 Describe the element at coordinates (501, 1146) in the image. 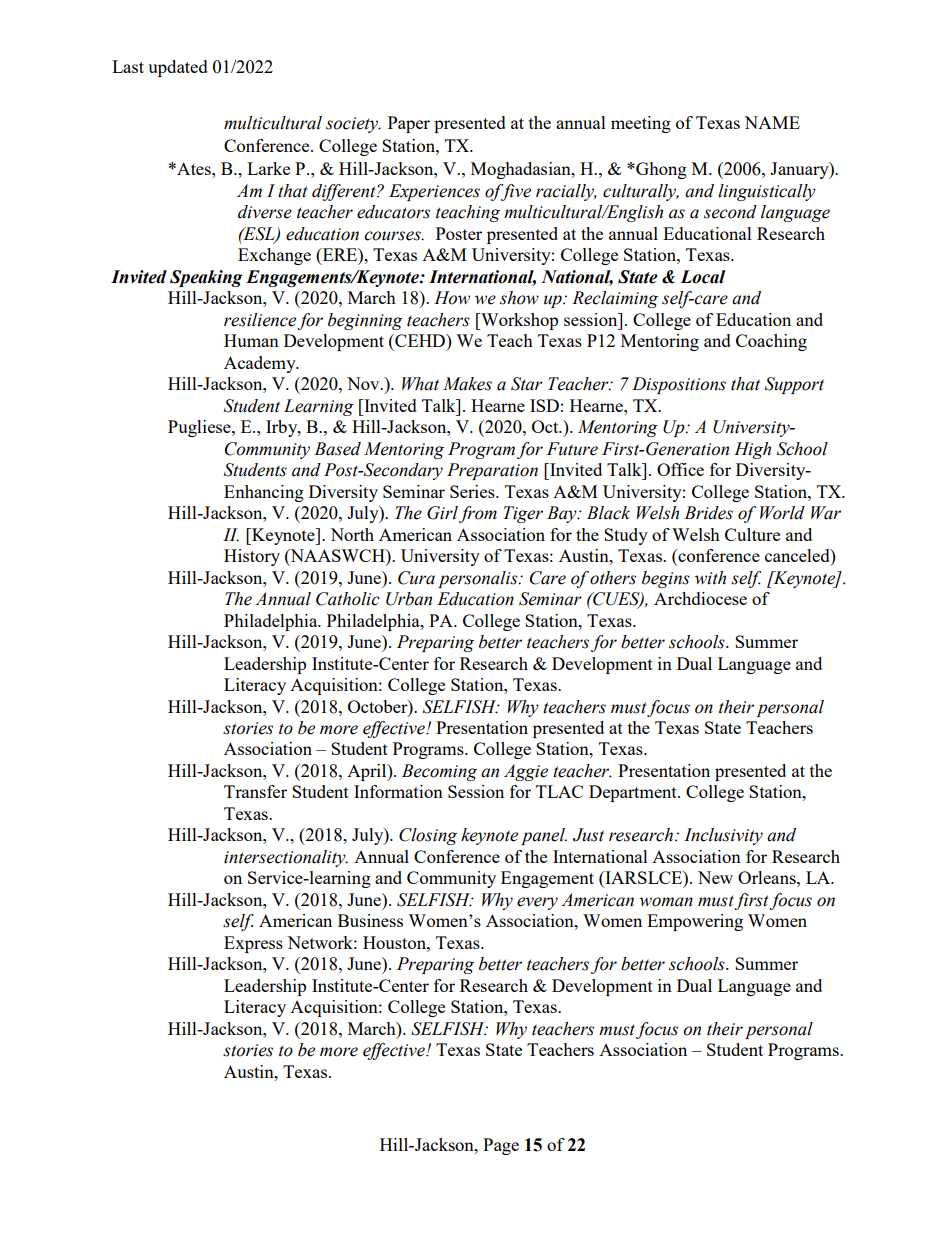

I see `Page` at that location.
